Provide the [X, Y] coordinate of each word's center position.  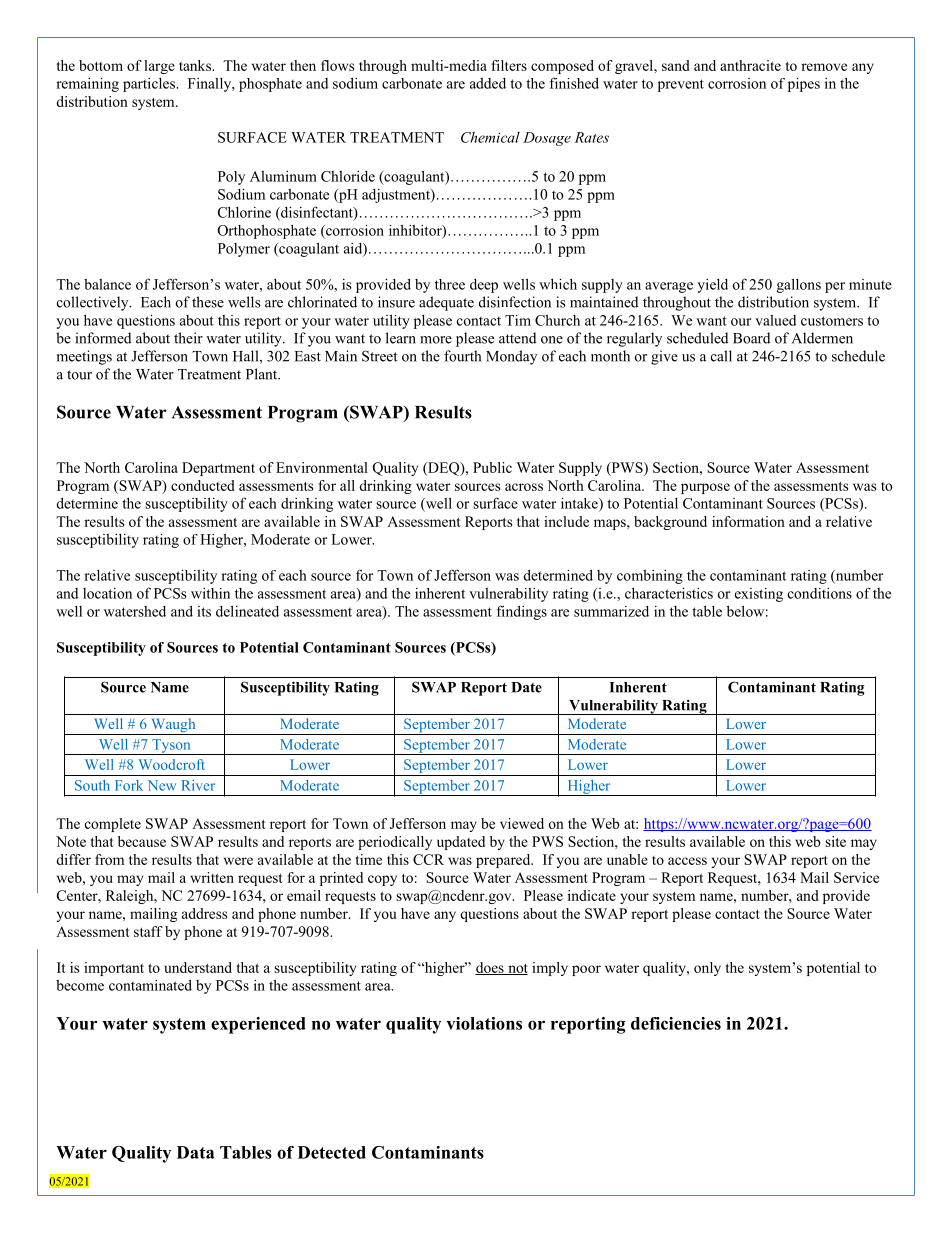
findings [522, 612]
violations [484, 1023]
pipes [804, 84]
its [204, 611]
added [488, 83]
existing [759, 595]
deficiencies [676, 1023]
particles [150, 85]
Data [196, 1152]
